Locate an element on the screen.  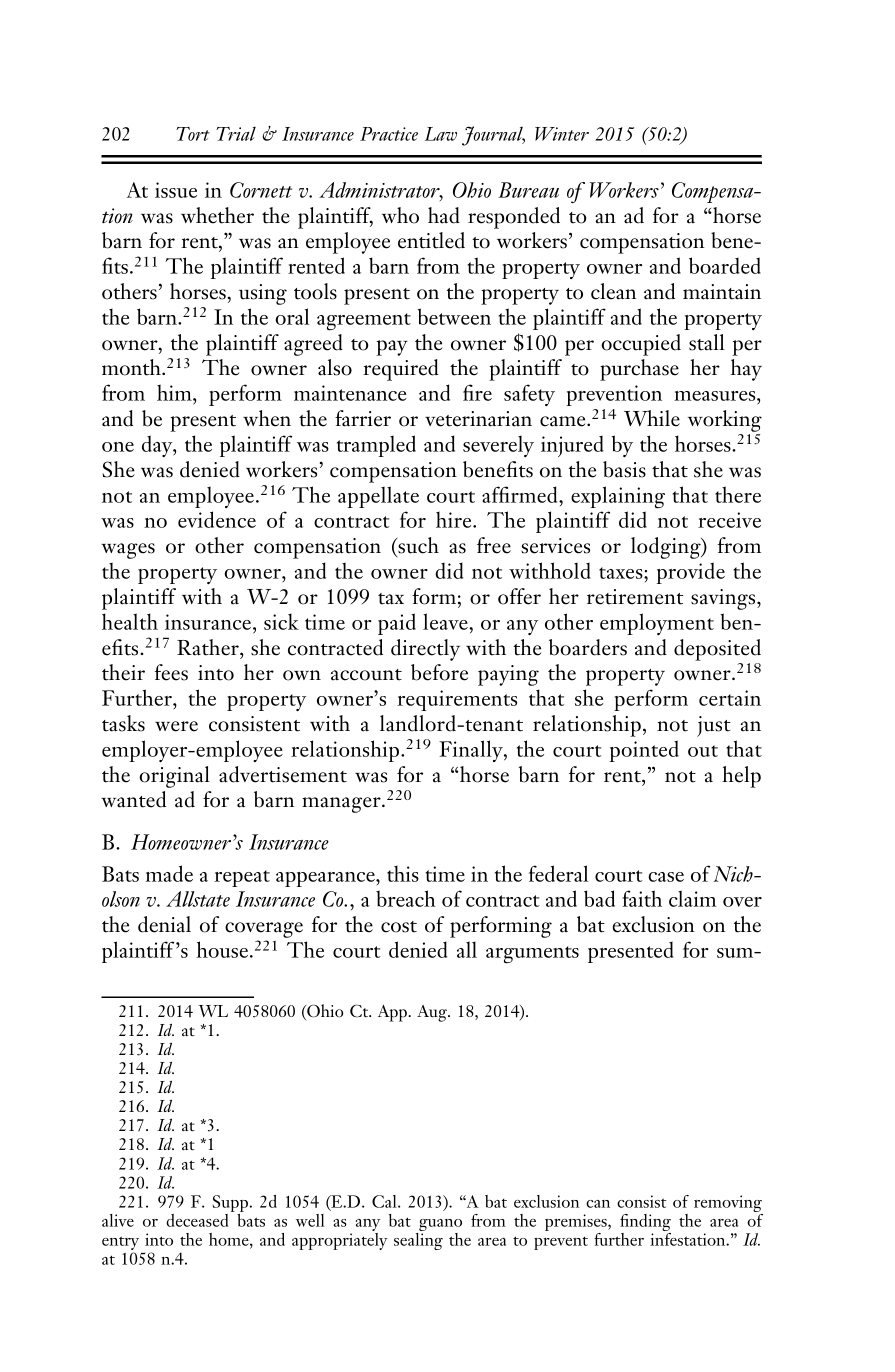
this is located at coordinates (403, 873).
